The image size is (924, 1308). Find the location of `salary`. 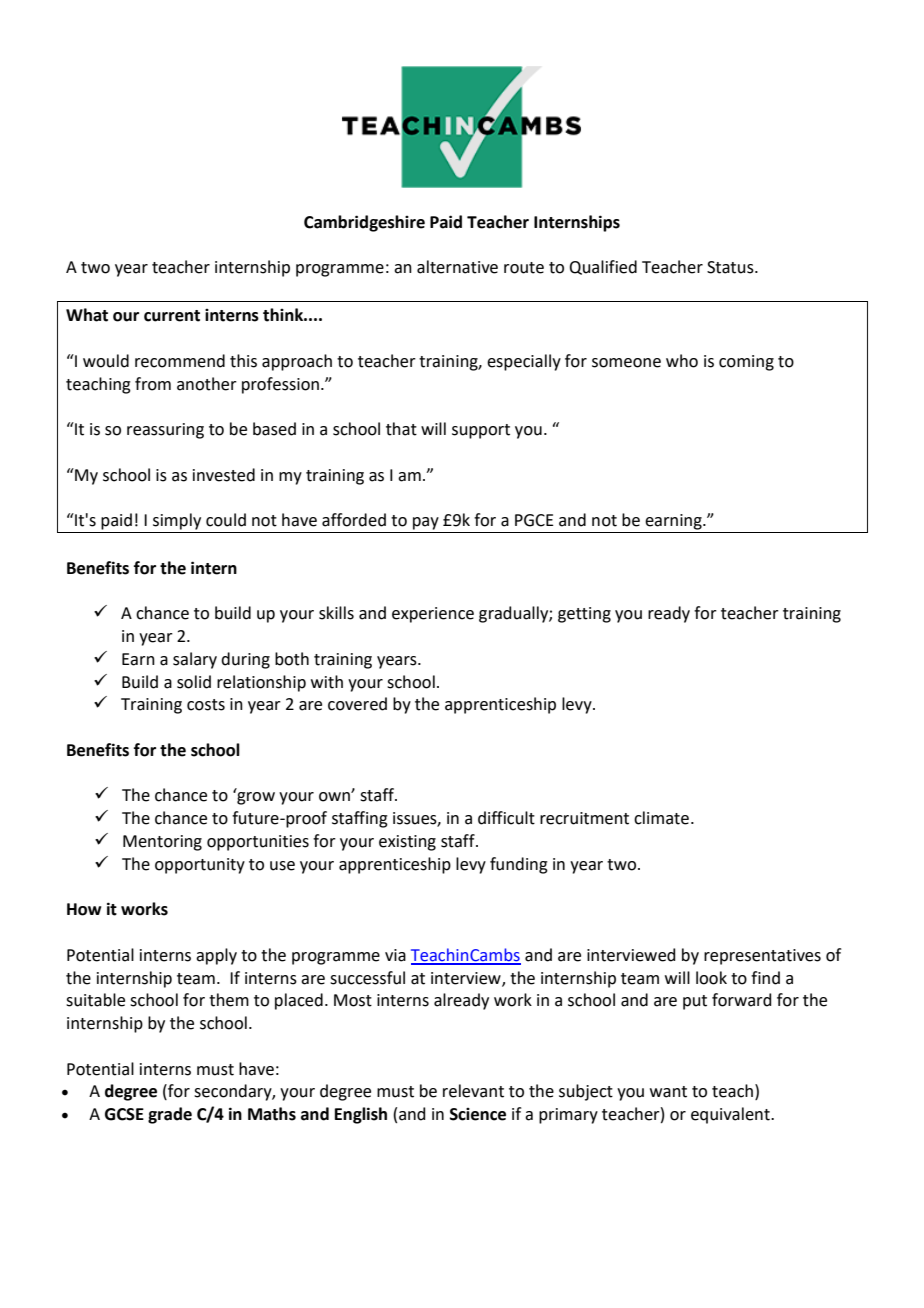

salary is located at coordinates (195, 660).
